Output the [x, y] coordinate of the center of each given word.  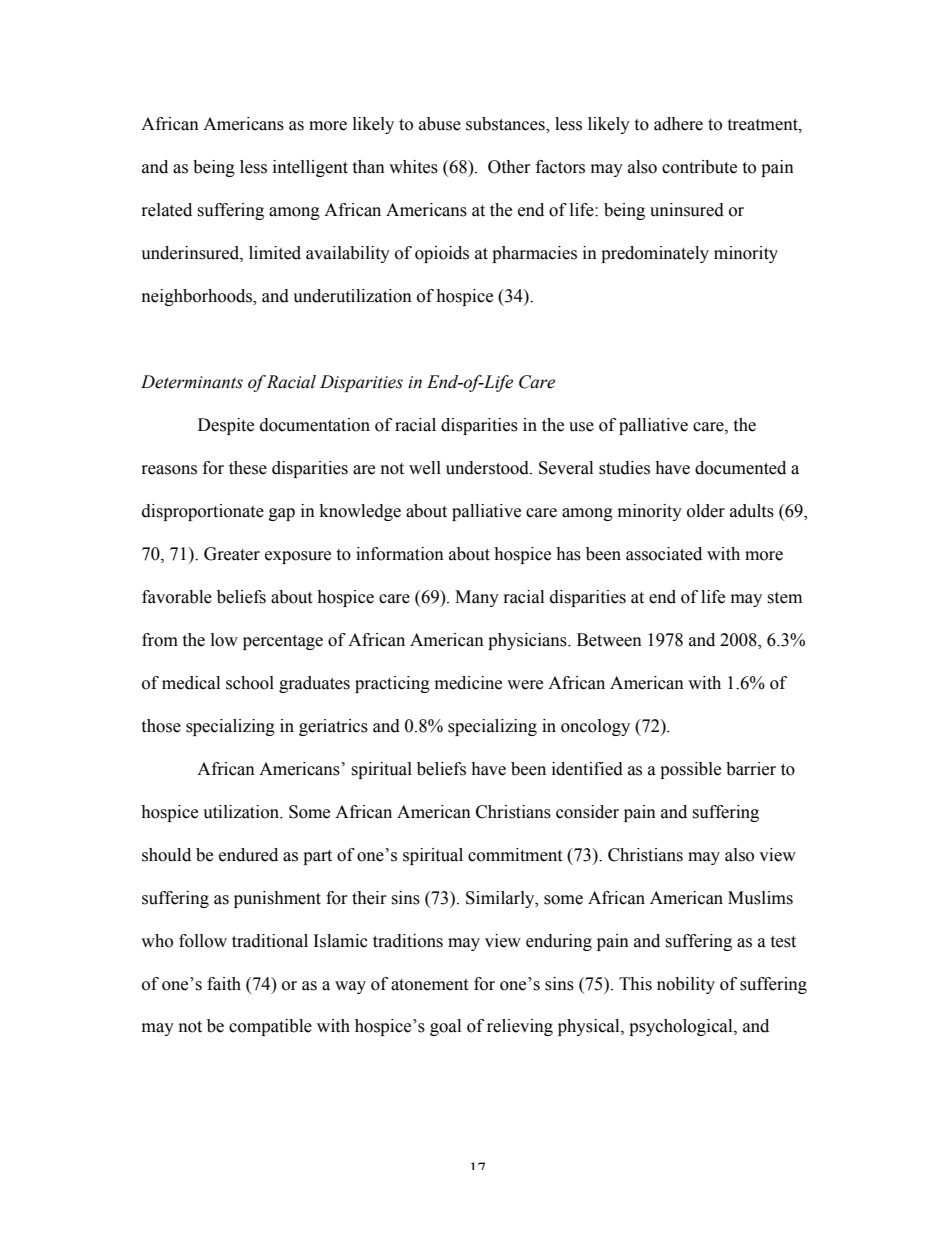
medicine [468, 683]
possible [690, 770]
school [250, 683]
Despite [226, 426]
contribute [699, 167]
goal [445, 1027]
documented [740, 468]
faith [224, 984]
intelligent [310, 168]
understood [488, 468]
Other [509, 167]
